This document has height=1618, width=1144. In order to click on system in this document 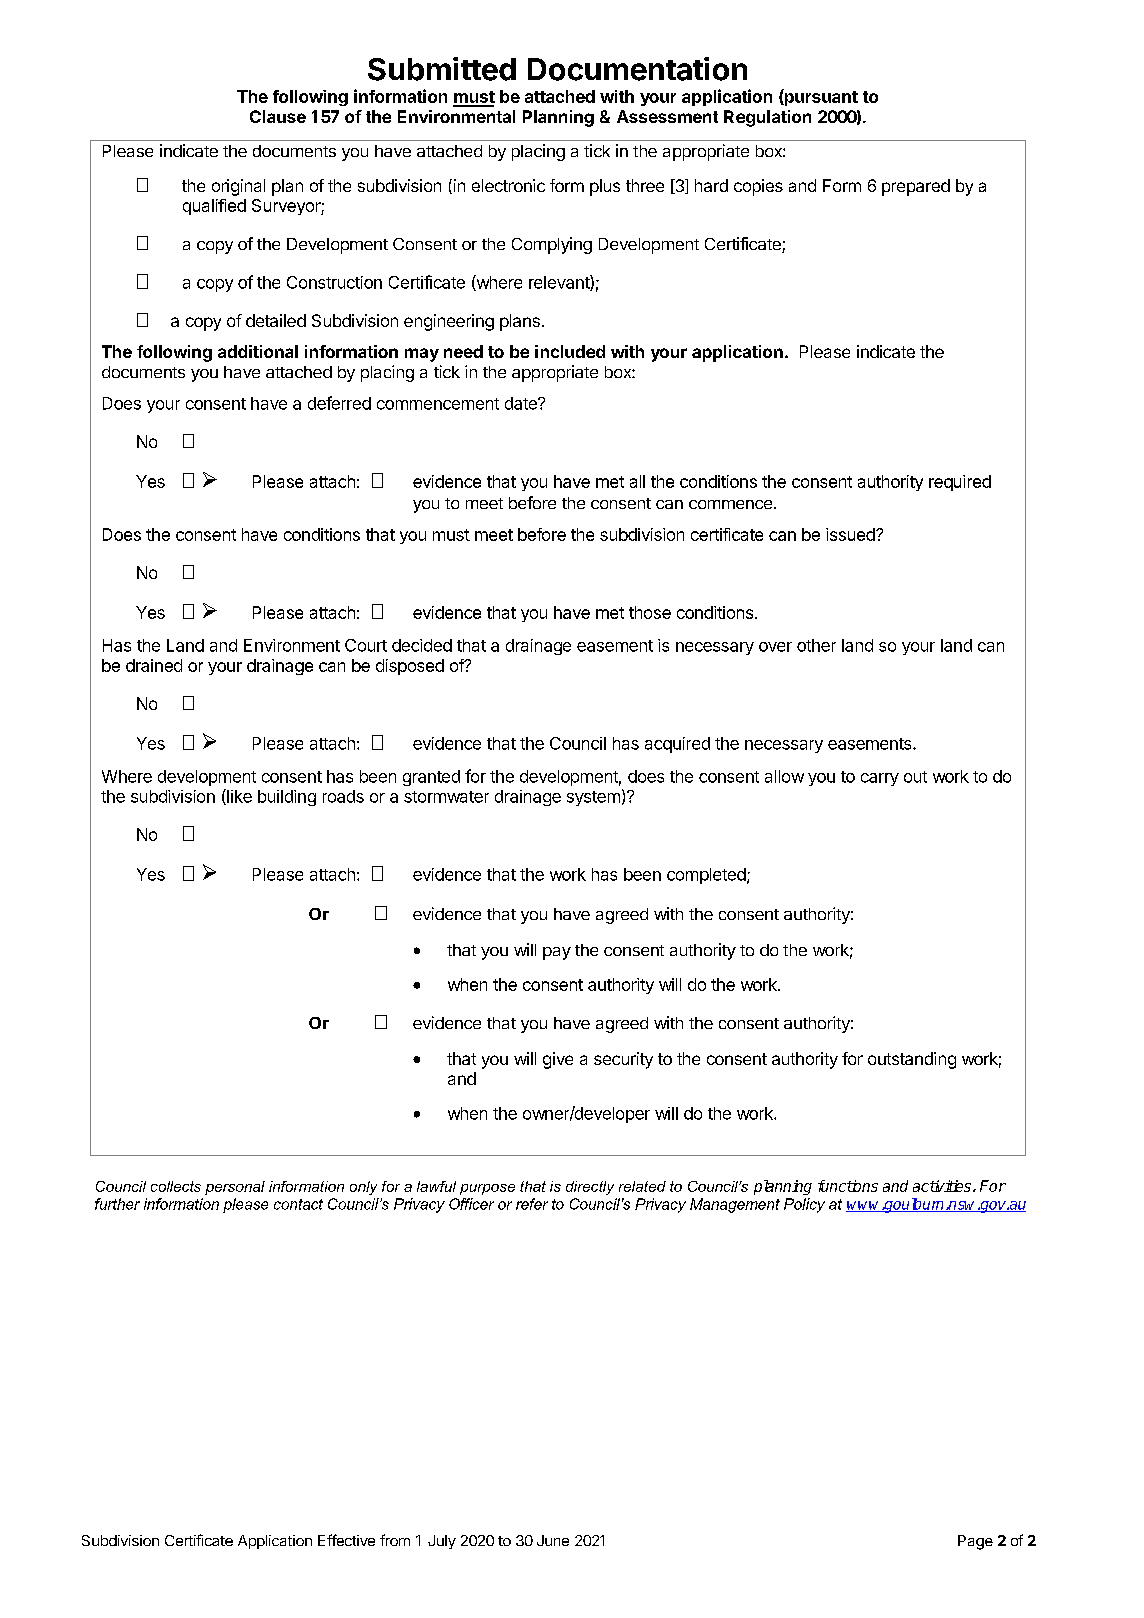, I will do `click(593, 798)`.
